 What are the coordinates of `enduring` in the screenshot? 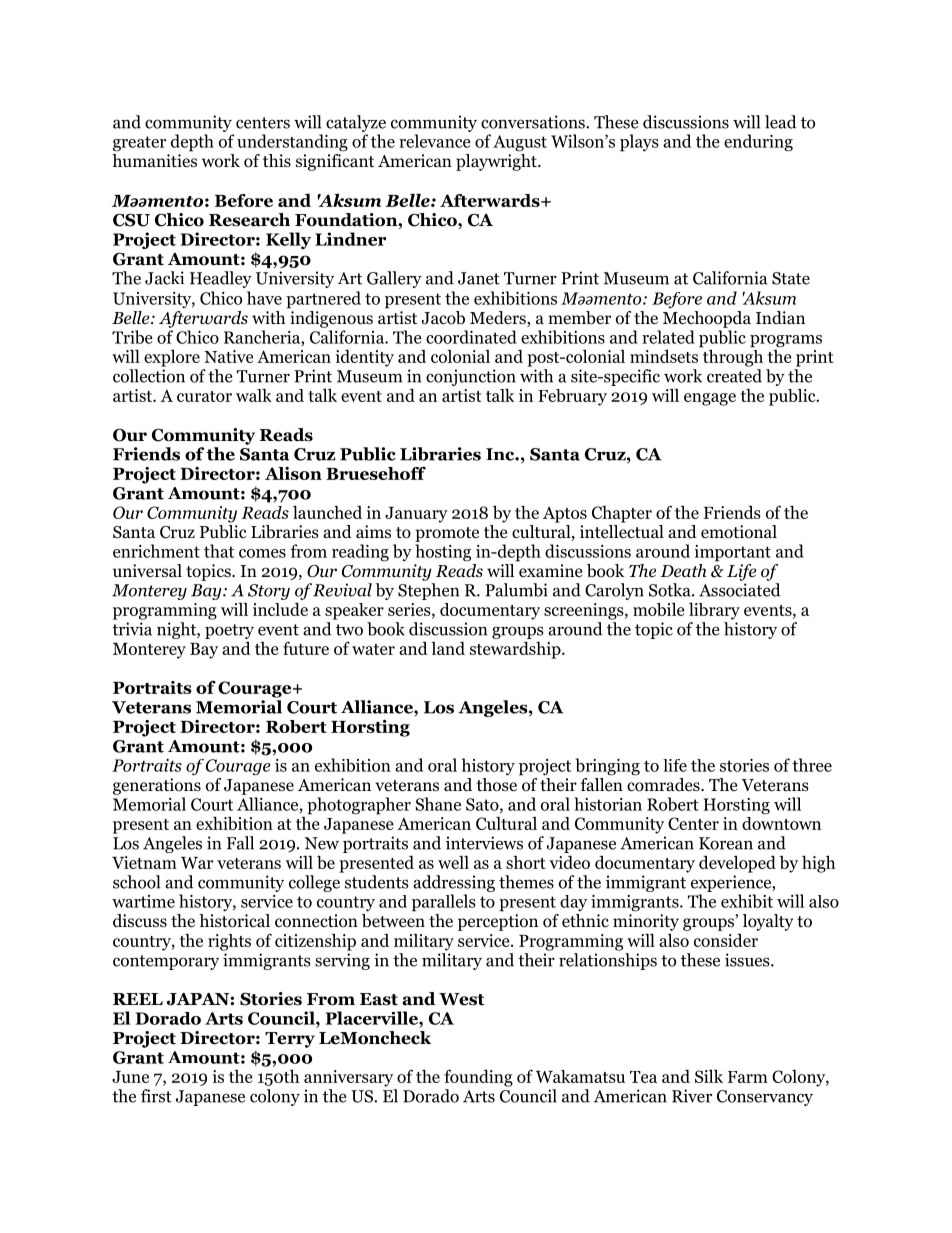 It's located at (758, 143).
